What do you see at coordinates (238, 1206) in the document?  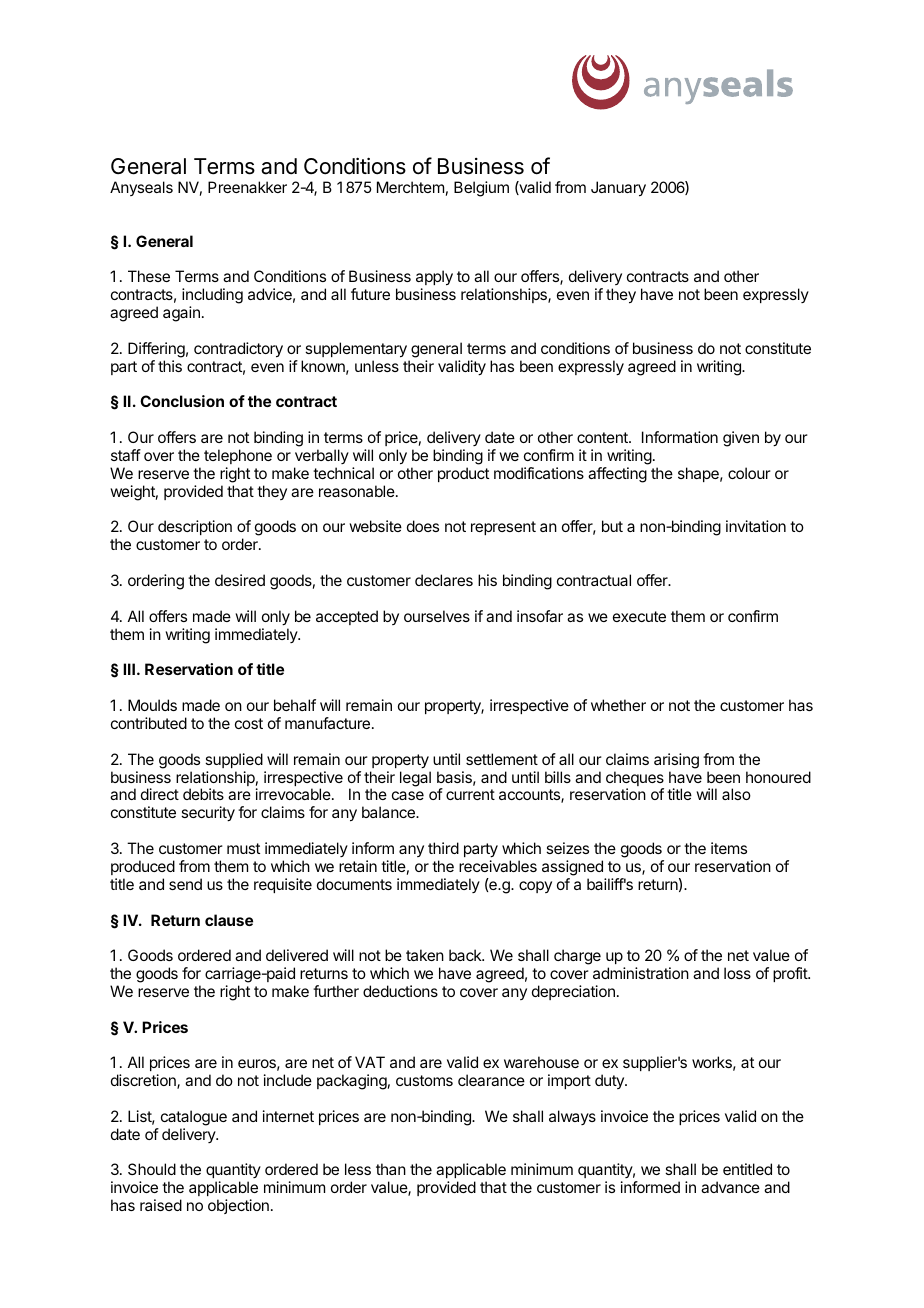 I see `objection` at bounding box center [238, 1206].
